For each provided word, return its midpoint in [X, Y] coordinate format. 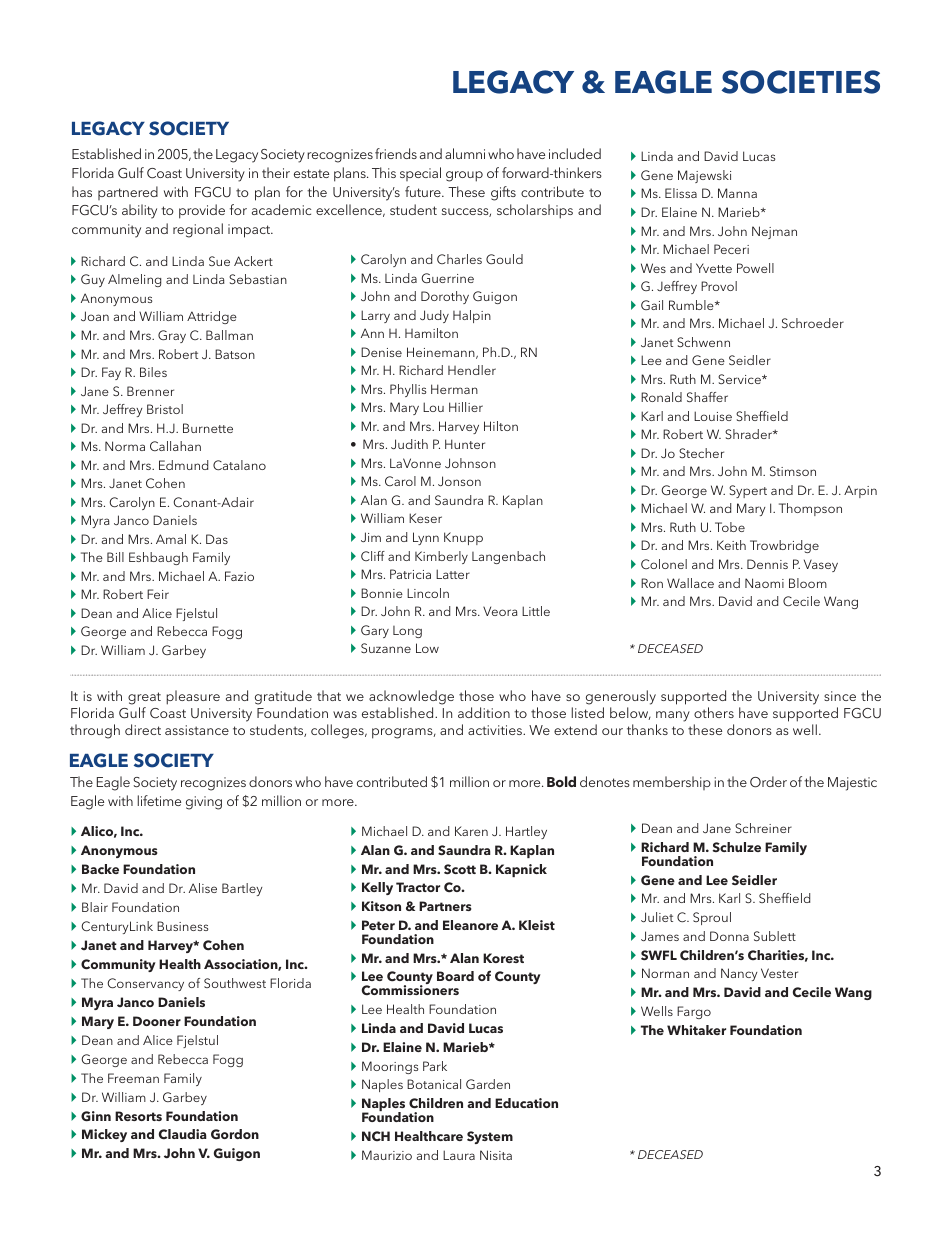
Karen [471, 831]
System [490, 1137]
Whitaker [696, 1030]
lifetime [159, 800]
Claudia [183, 1134]
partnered [128, 193]
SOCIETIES [801, 82]
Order [768, 782]
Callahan [175, 446]
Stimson [793, 471]
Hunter [465, 444]
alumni [465, 153]
